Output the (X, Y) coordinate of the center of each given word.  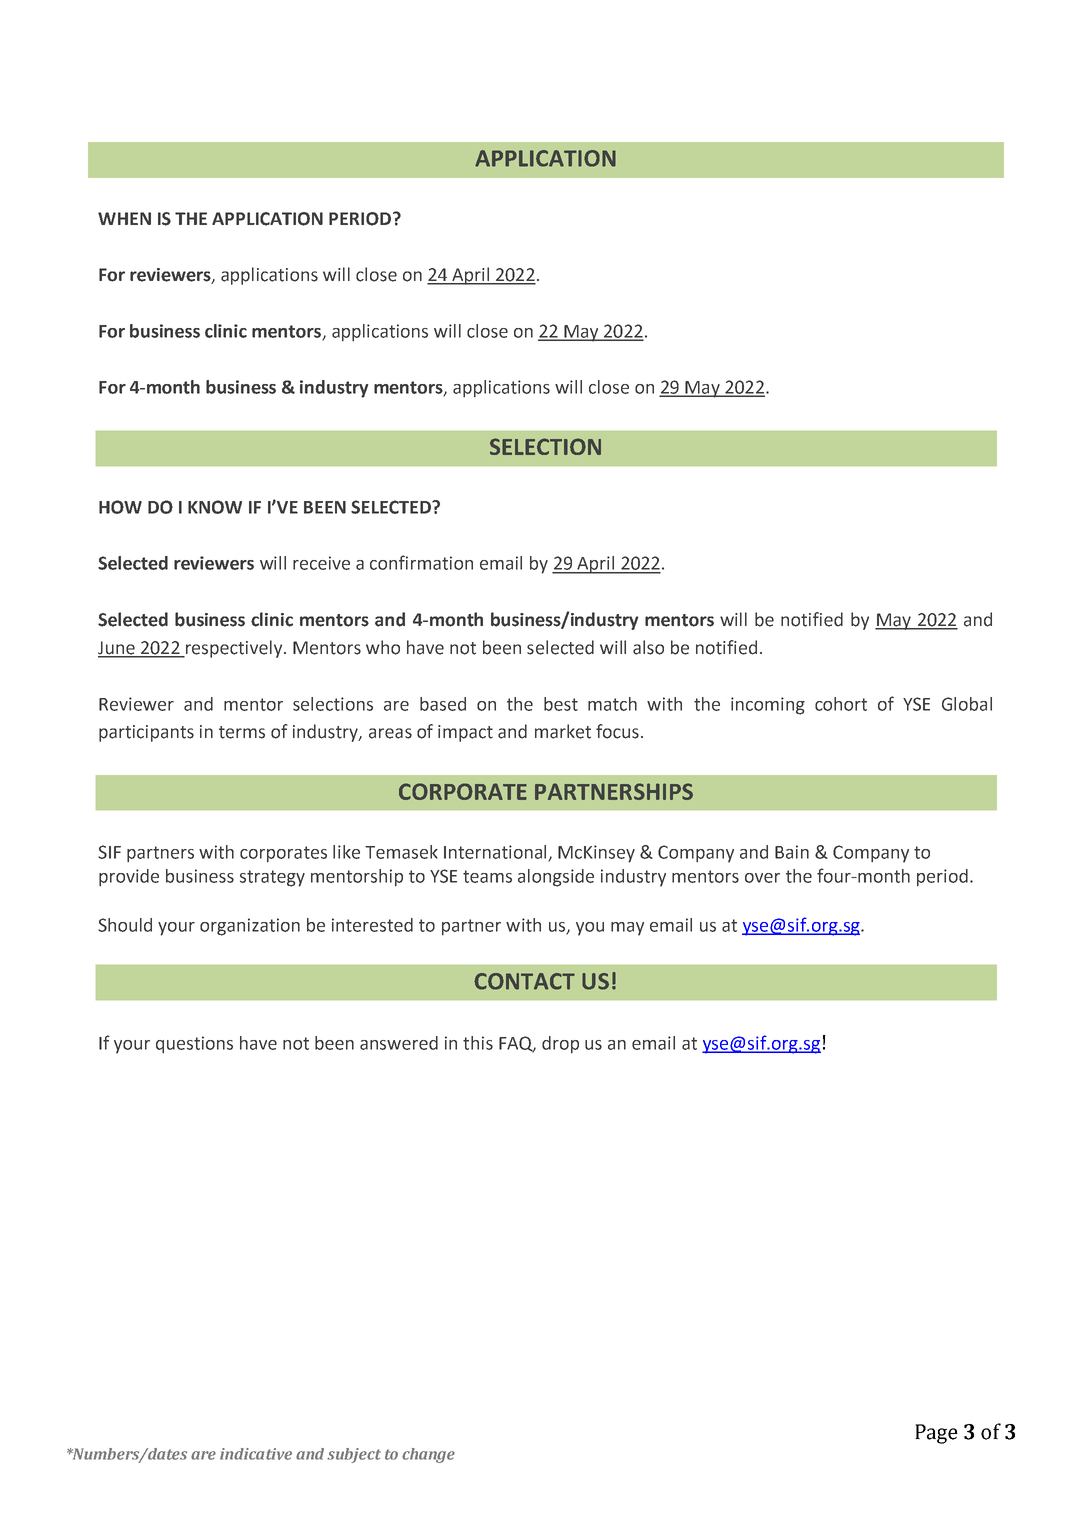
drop (560, 1044)
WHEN (124, 218)
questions (194, 1044)
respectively (234, 649)
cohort (841, 704)
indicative (256, 1454)
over (762, 878)
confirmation (421, 562)
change (428, 1455)
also (648, 647)
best (561, 704)
